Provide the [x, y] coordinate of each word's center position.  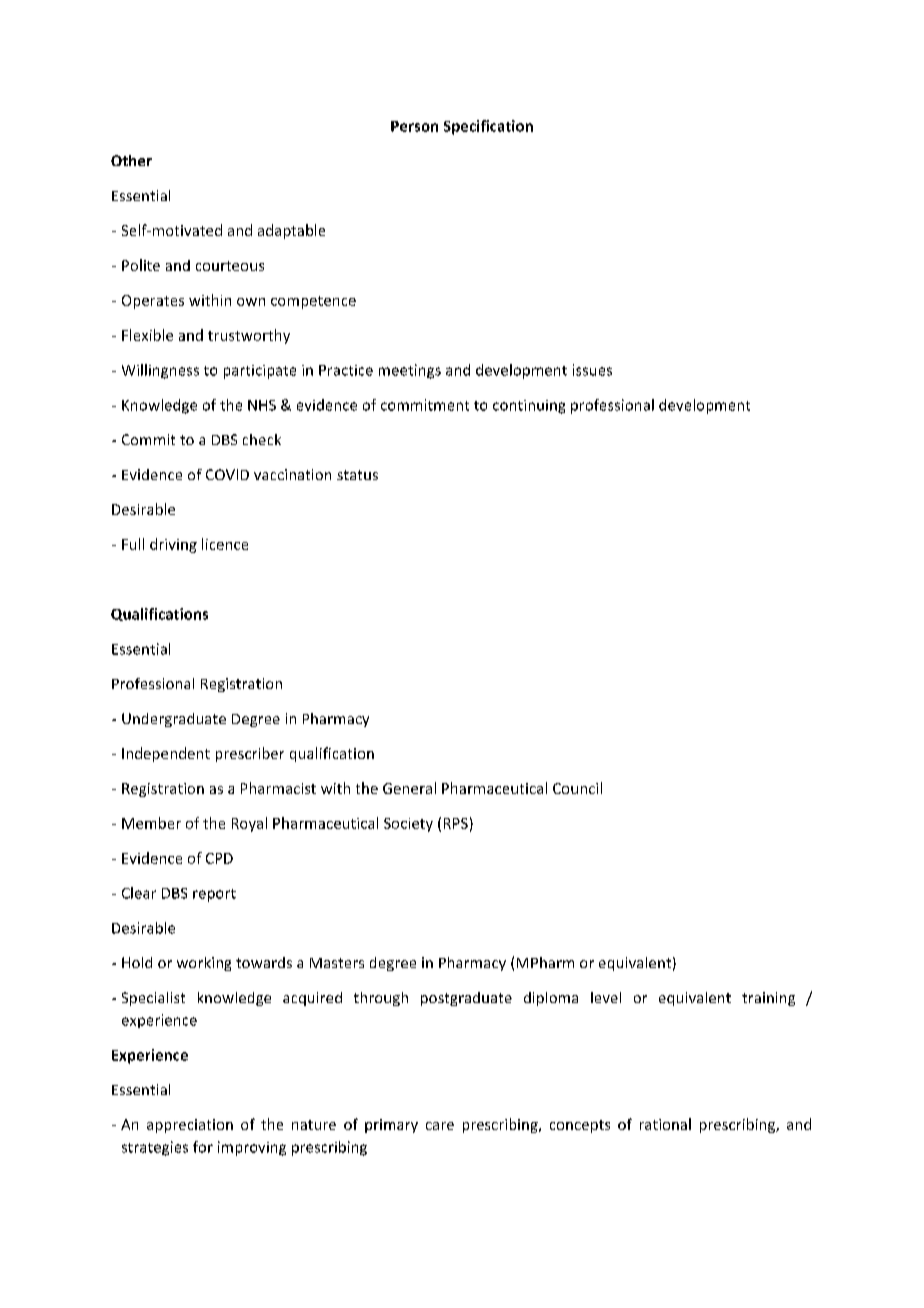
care [440, 1126]
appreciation [190, 1126]
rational [665, 1124]
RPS [456, 823]
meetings [410, 371]
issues [592, 370]
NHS [262, 405]
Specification [488, 127]
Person [414, 126]
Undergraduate [174, 720]
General [409, 788]
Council [577, 788]
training [768, 999]
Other [131, 160]
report [214, 895]
